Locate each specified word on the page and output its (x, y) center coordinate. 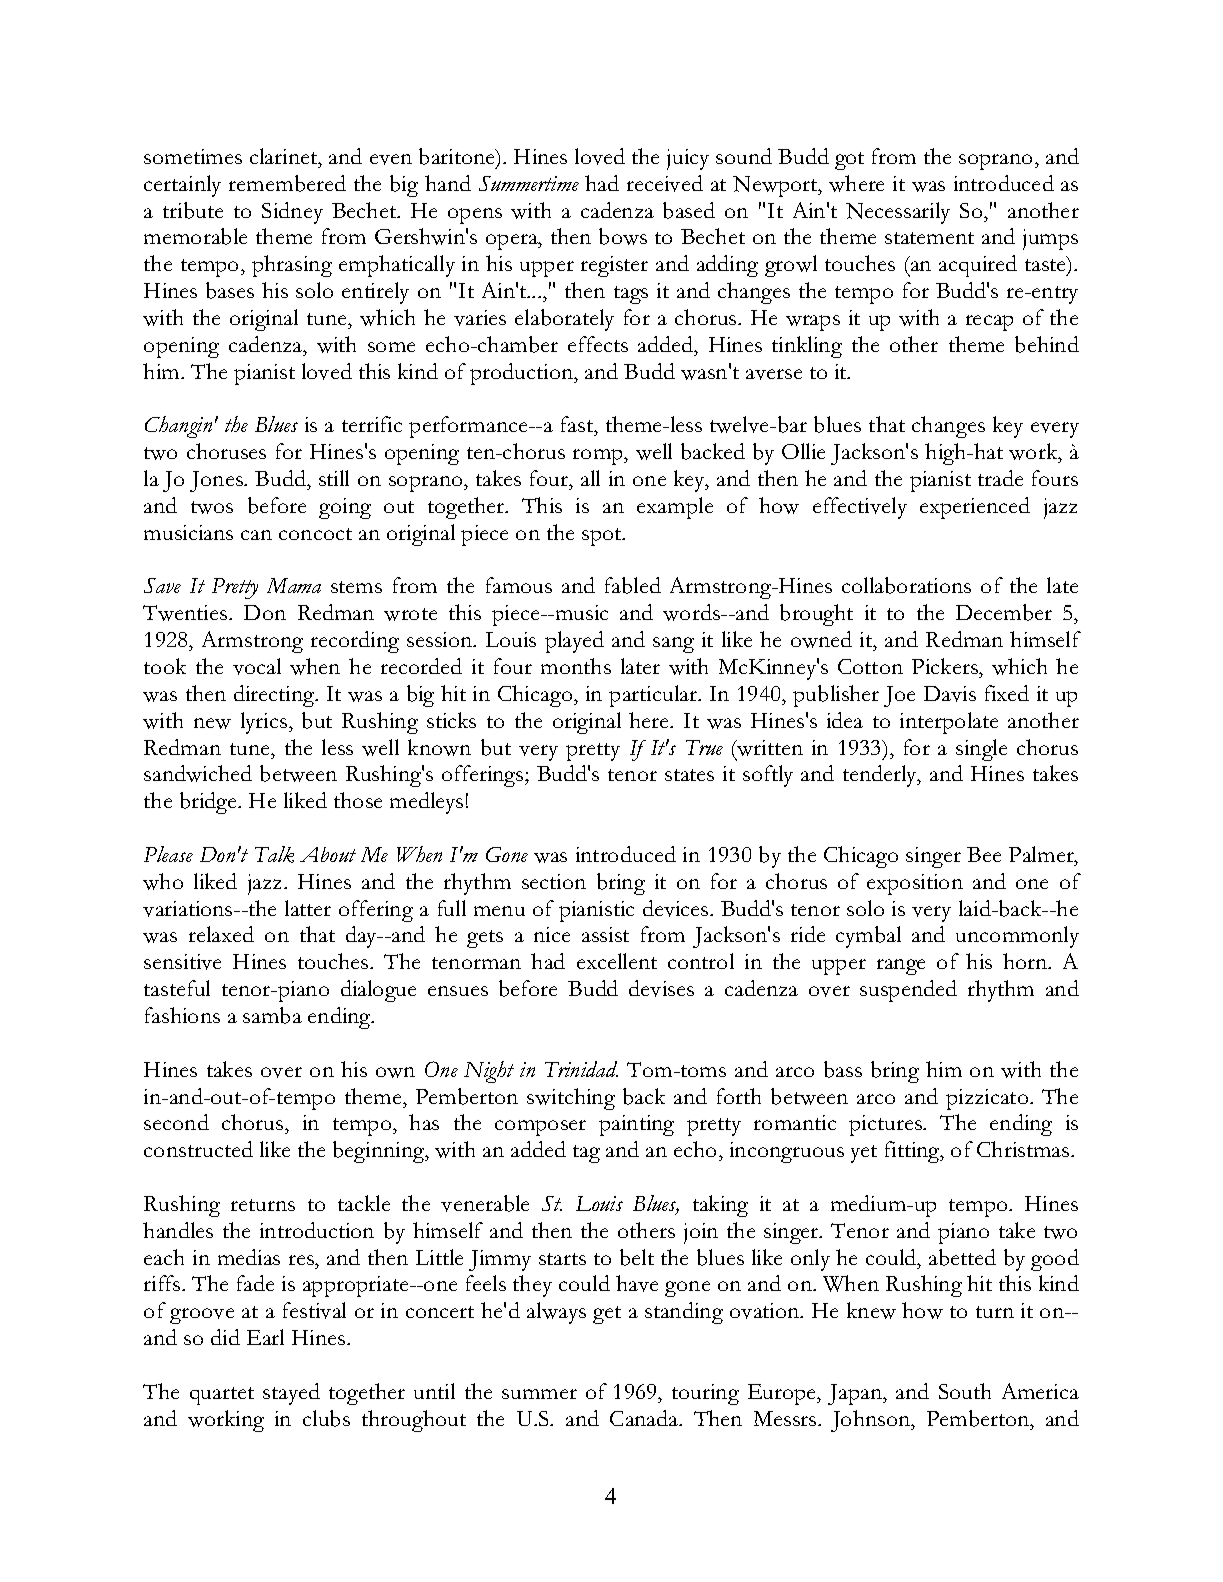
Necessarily (898, 213)
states (689, 775)
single (981, 750)
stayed (291, 1394)
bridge (210, 803)
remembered (287, 183)
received (665, 183)
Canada (645, 1418)
